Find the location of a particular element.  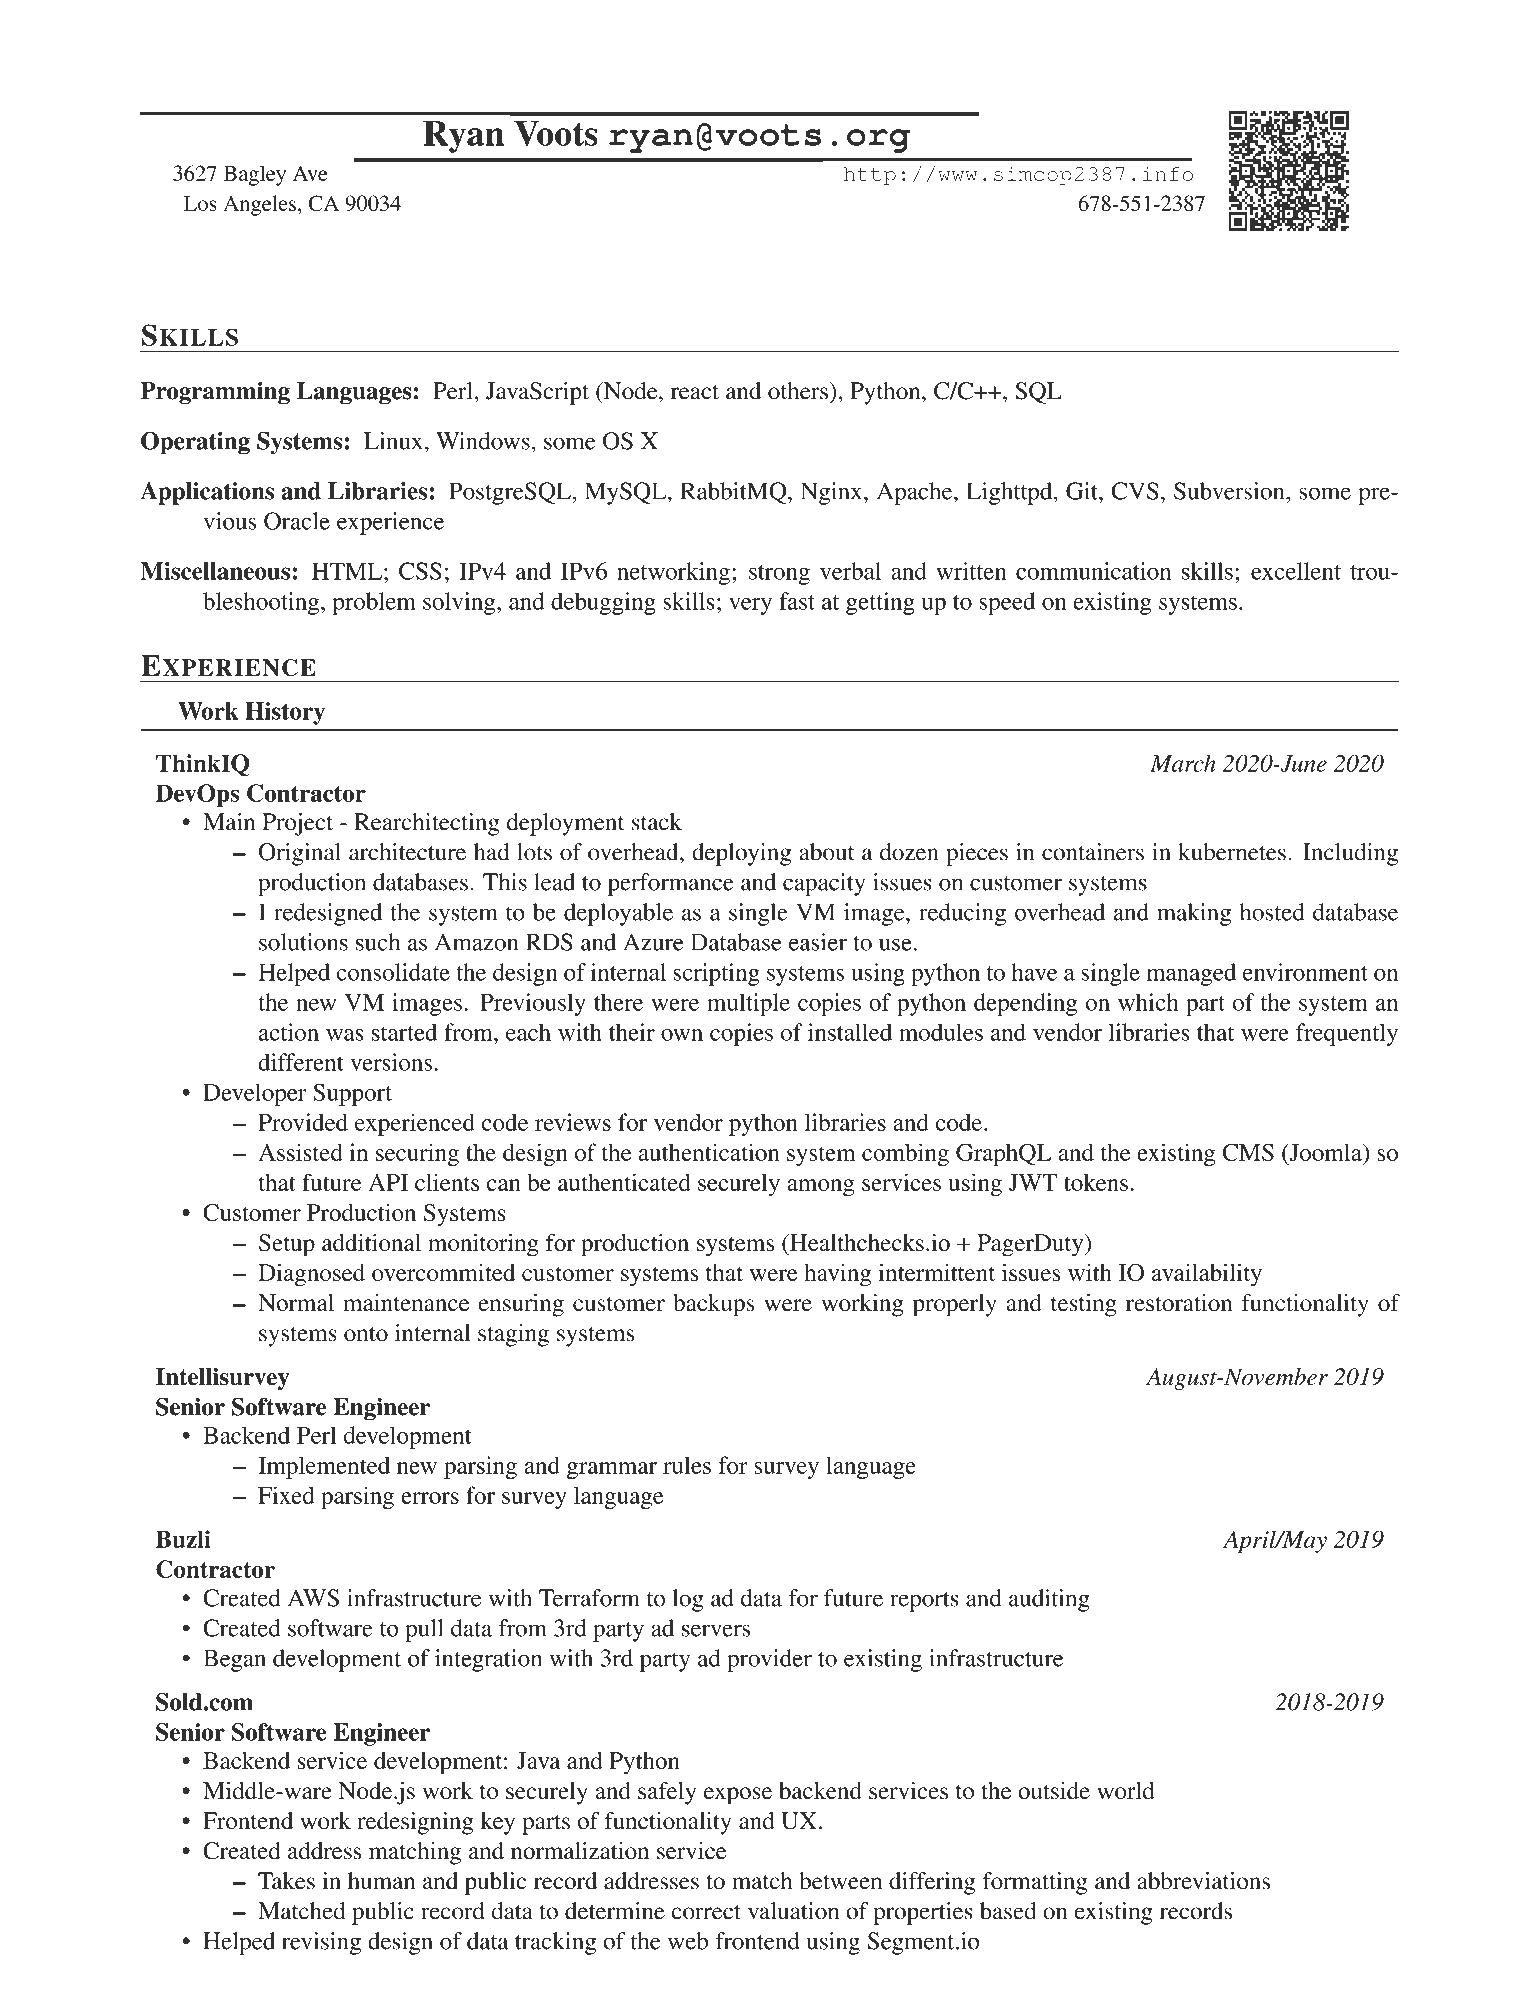

Subversion is located at coordinates (1230, 491).
